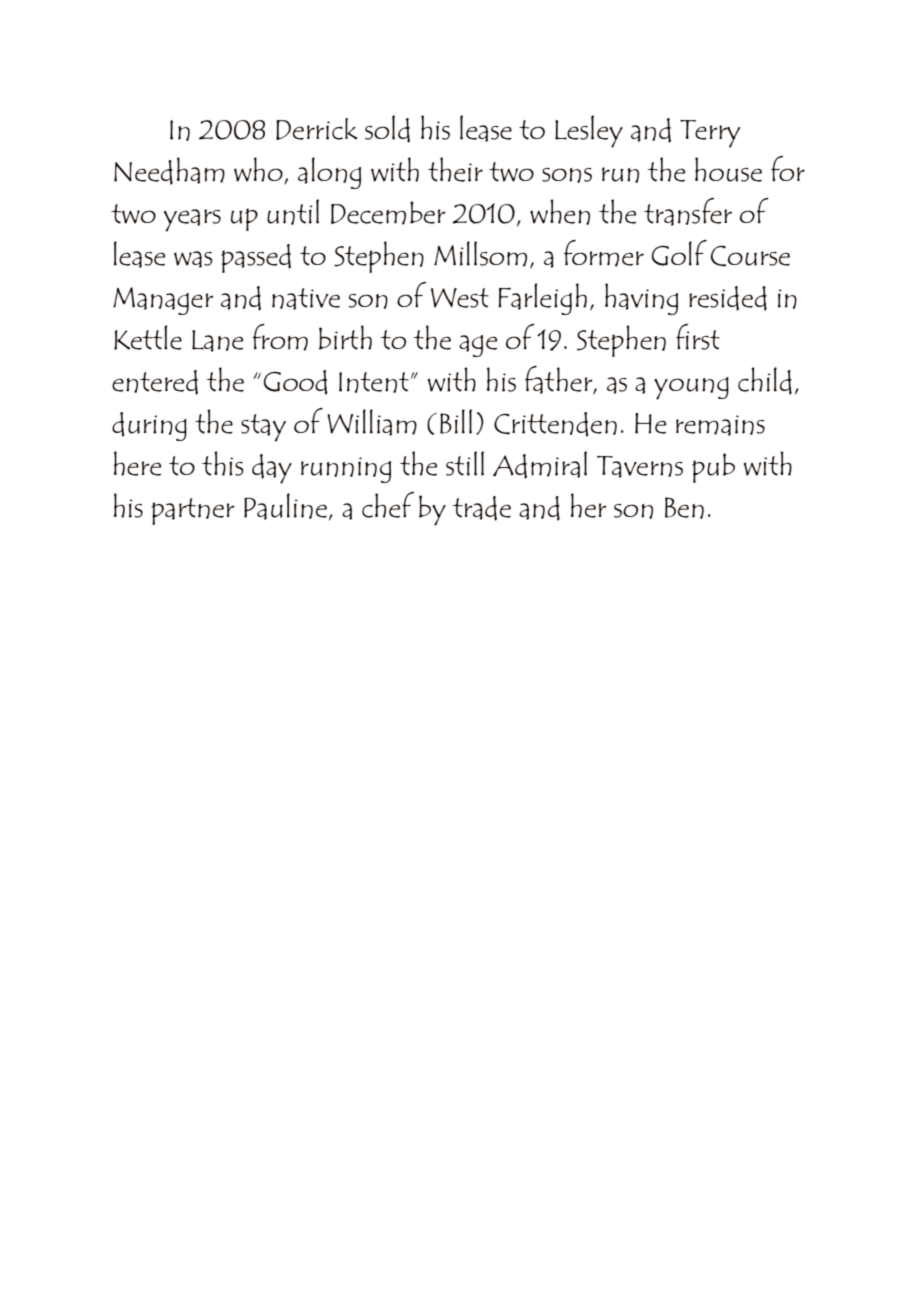 The height and width of the screenshot is (1308, 924). What do you see at coordinates (710, 134) in the screenshot?
I see `Terry` at bounding box center [710, 134].
